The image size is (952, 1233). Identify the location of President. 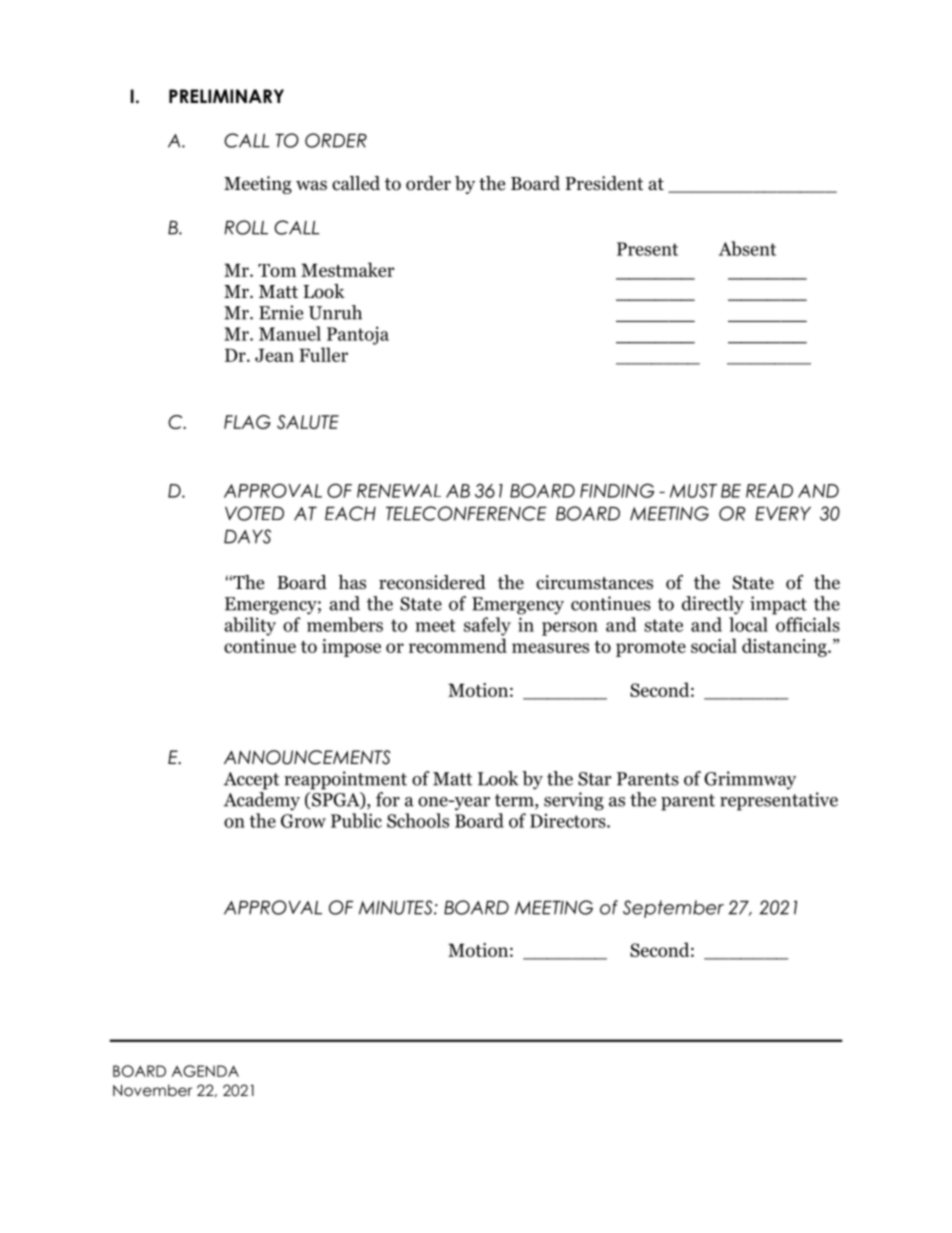
(604, 183).
